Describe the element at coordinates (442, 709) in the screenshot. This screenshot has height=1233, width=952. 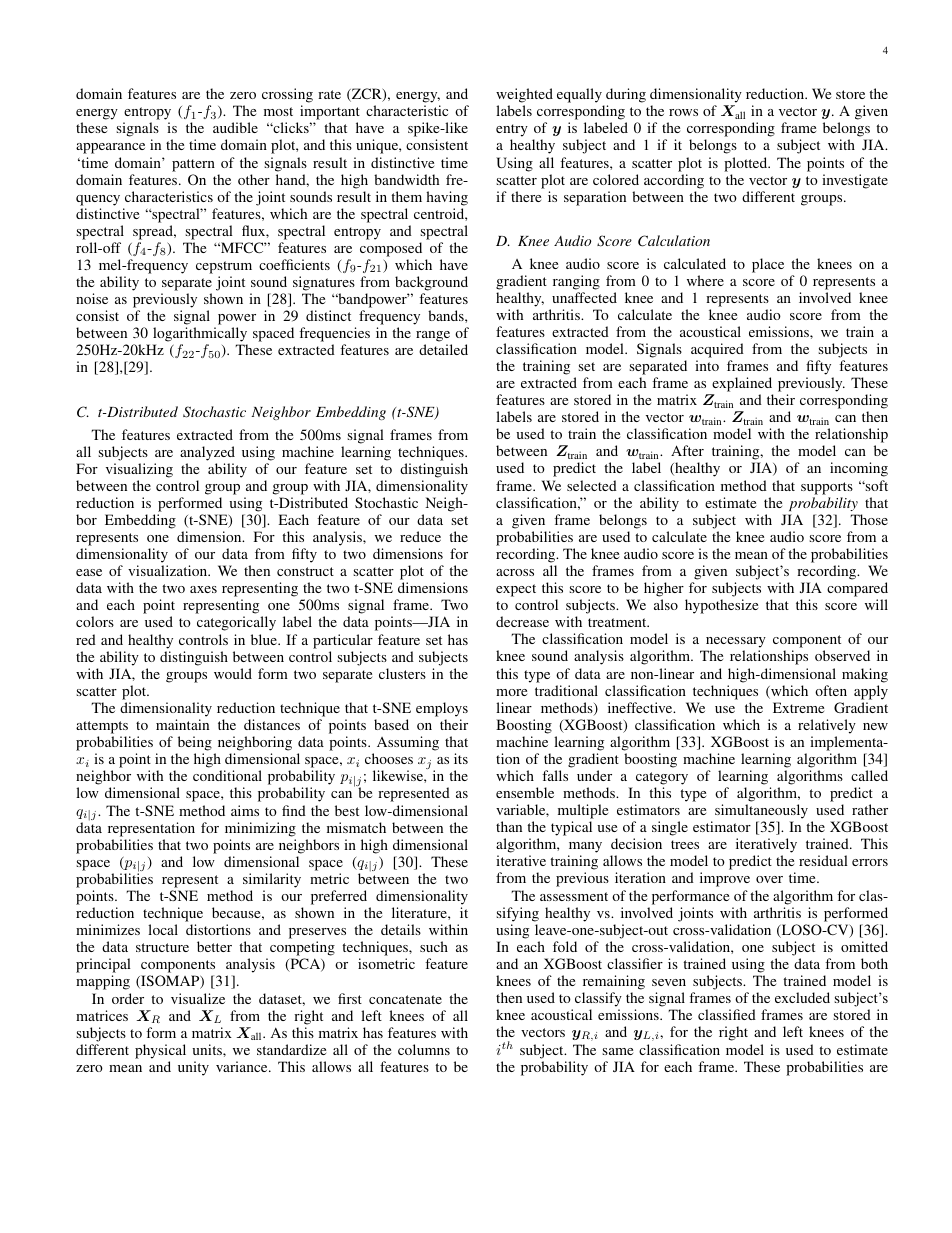
I see `employs` at that location.
